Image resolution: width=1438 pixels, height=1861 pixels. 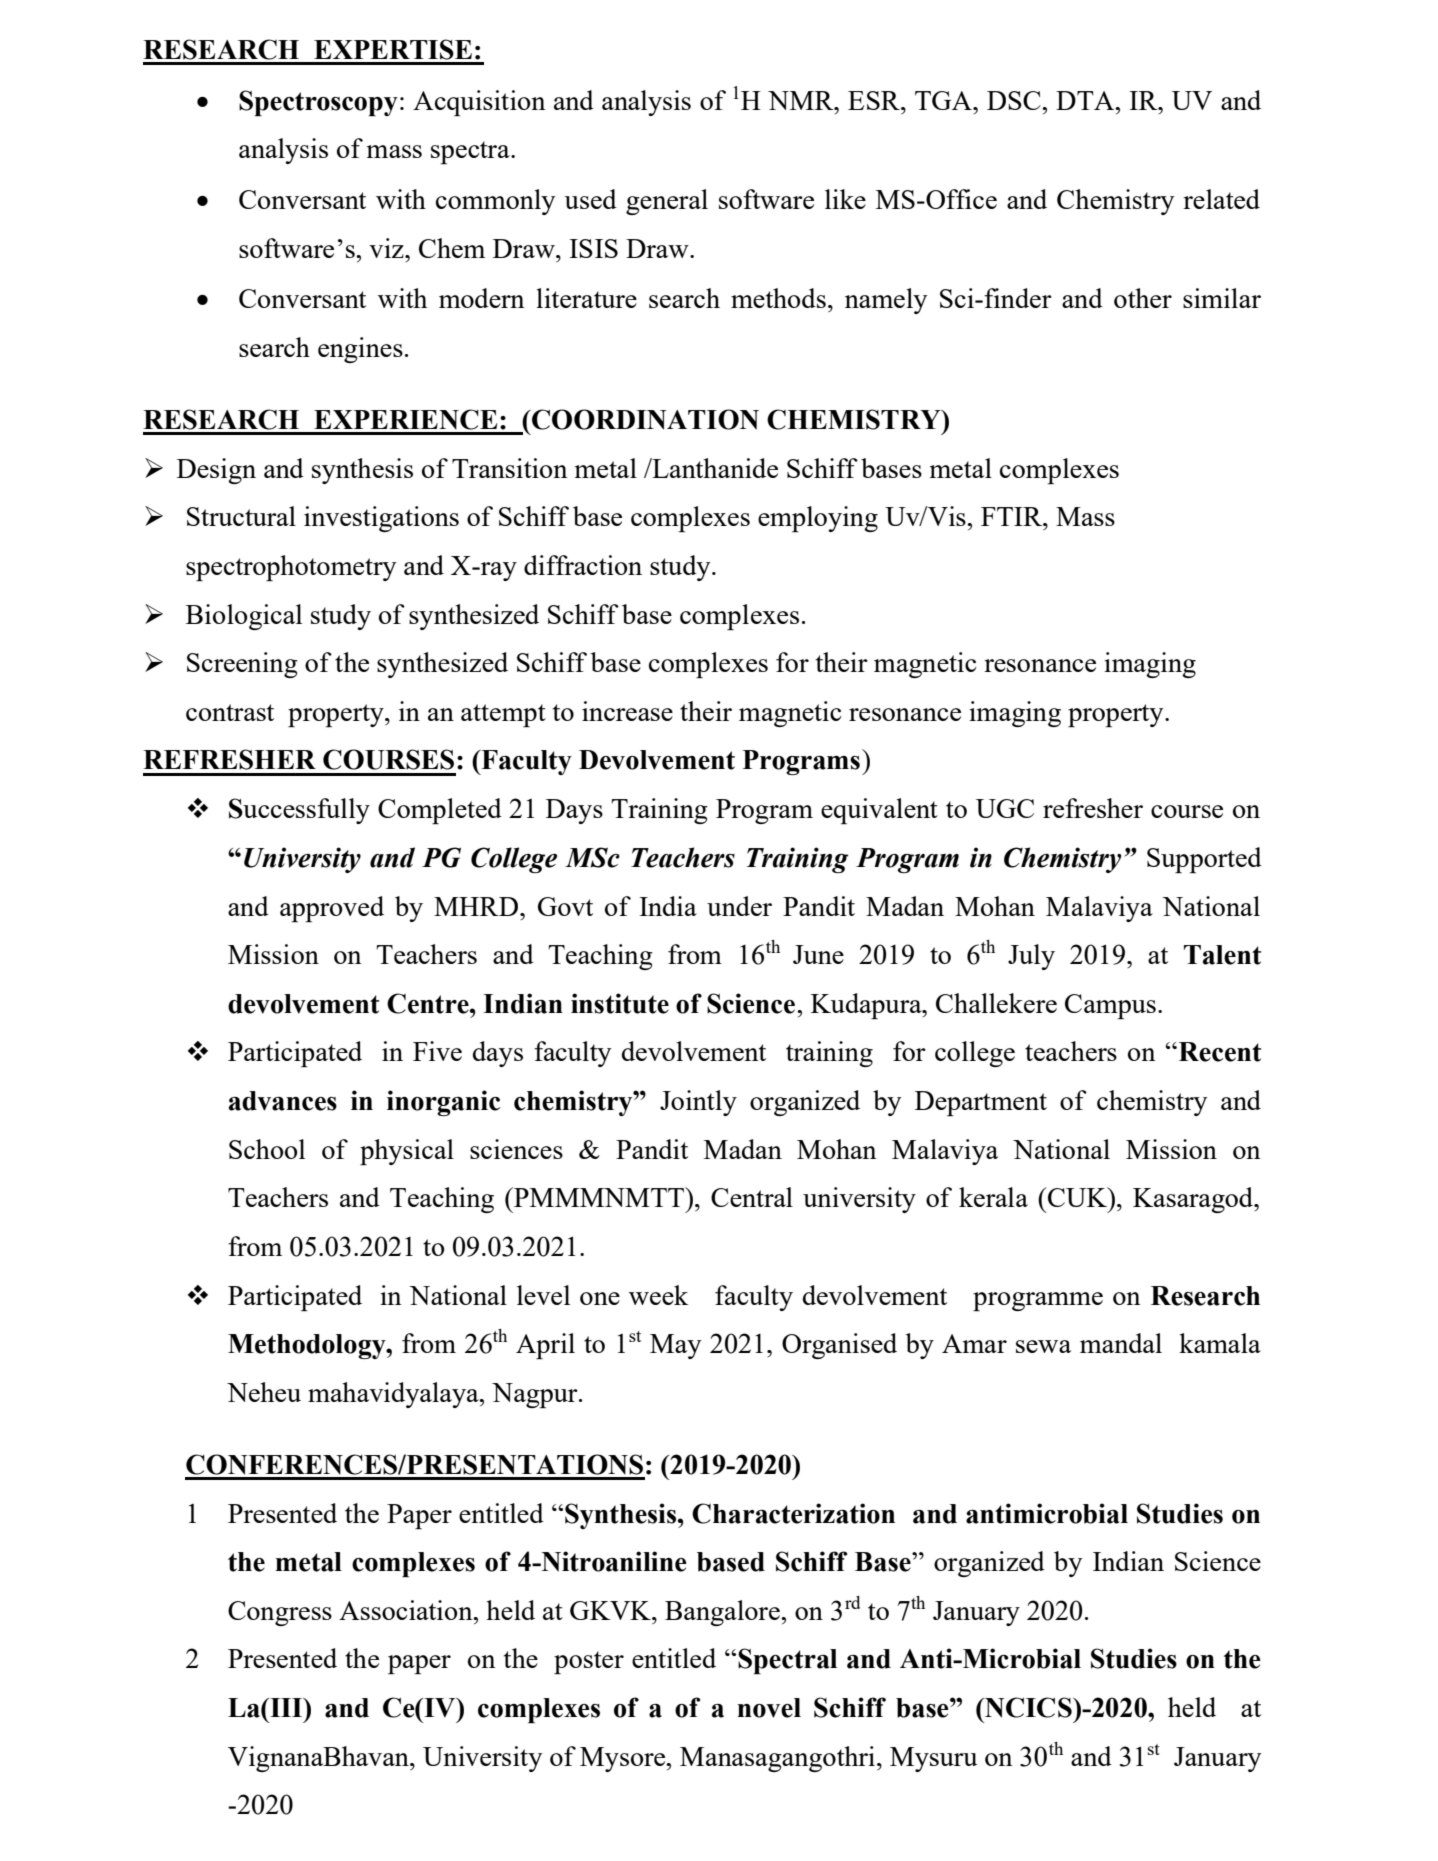 What do you see at coordinates (280, 1613) in the screenshot?
I see `Congress` at bounding box center [280, 1613].
